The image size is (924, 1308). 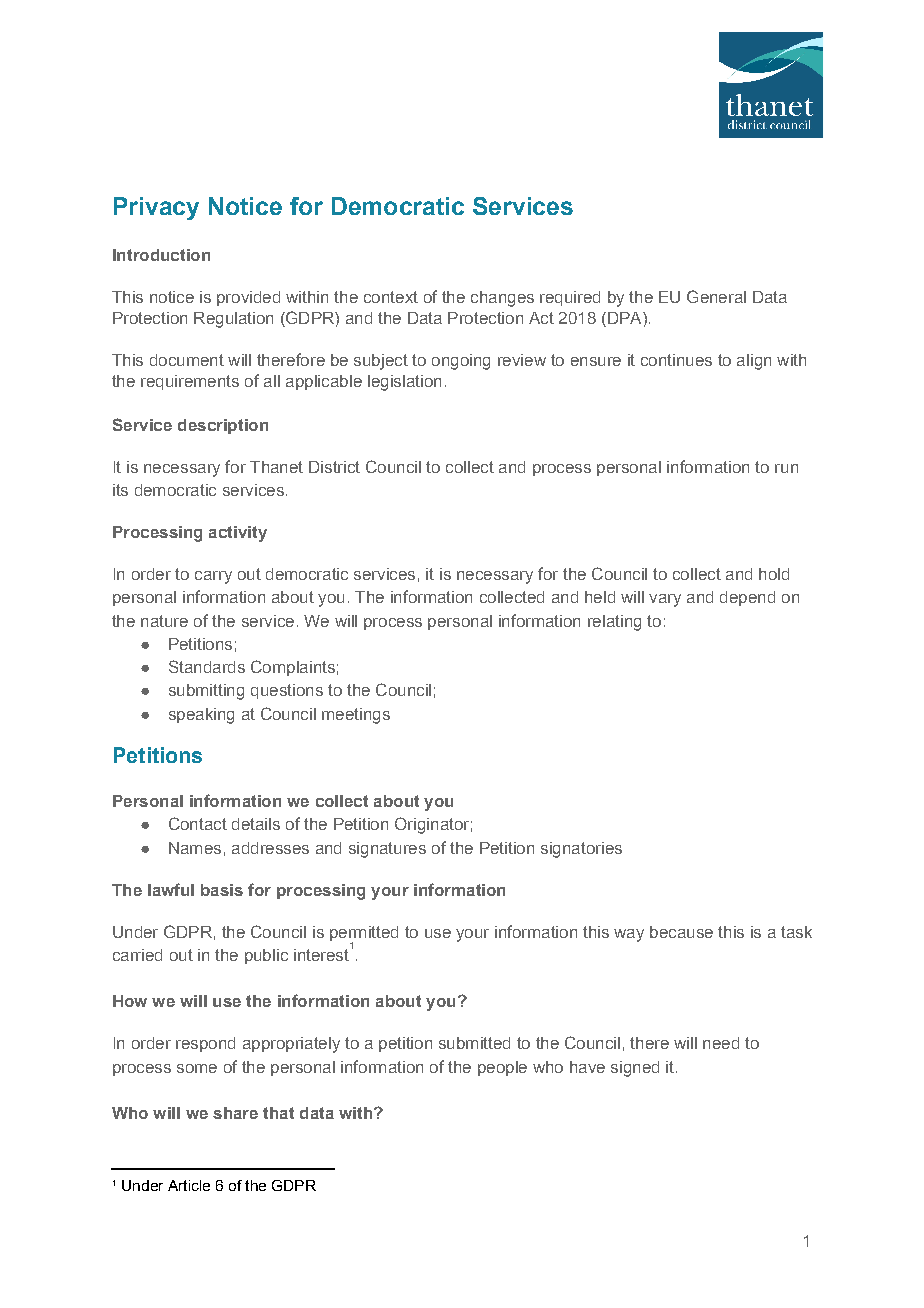 I want to click on basis, so click(x=222, y=890).
